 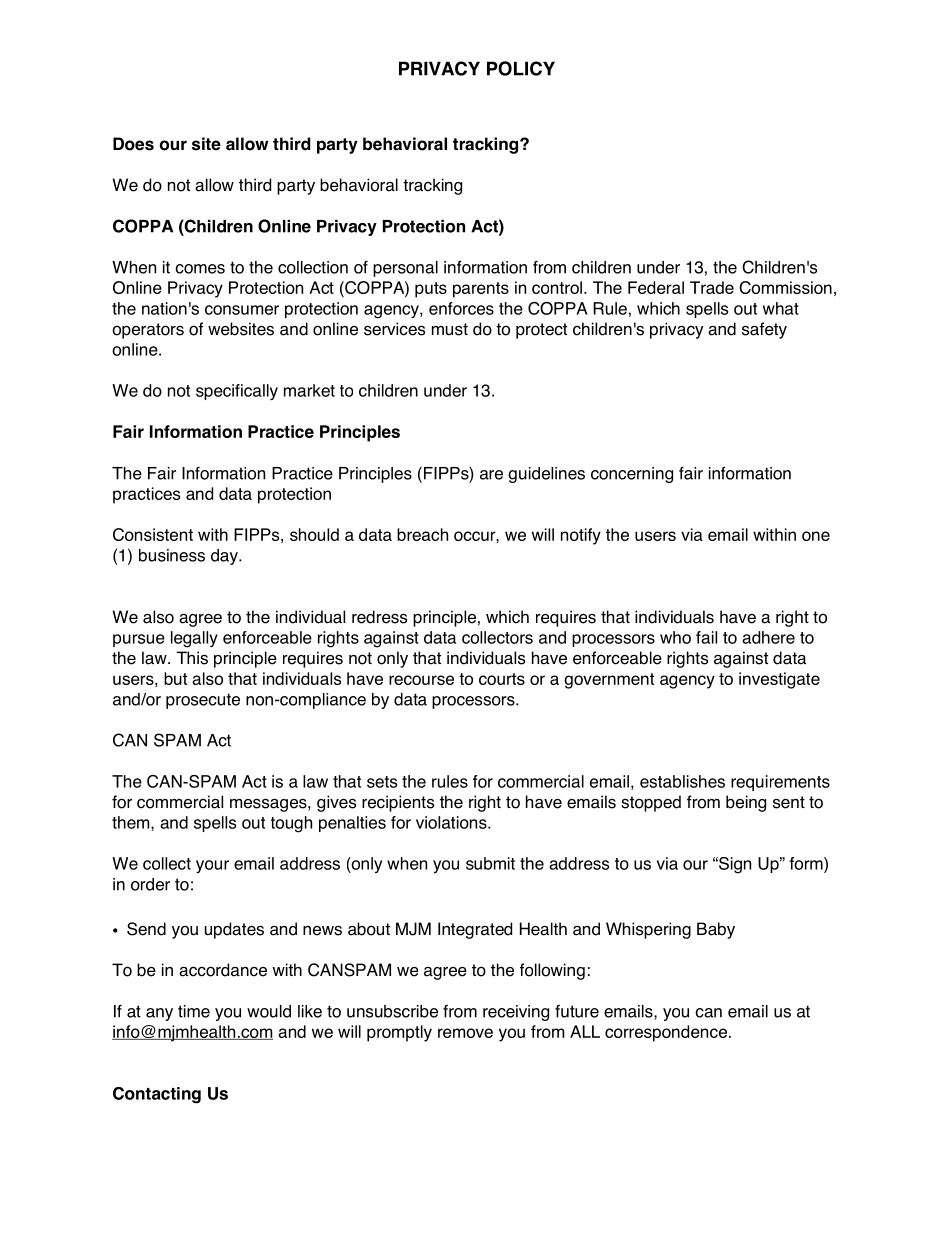 I want to click on remove, so click(x=465, y=1033).
